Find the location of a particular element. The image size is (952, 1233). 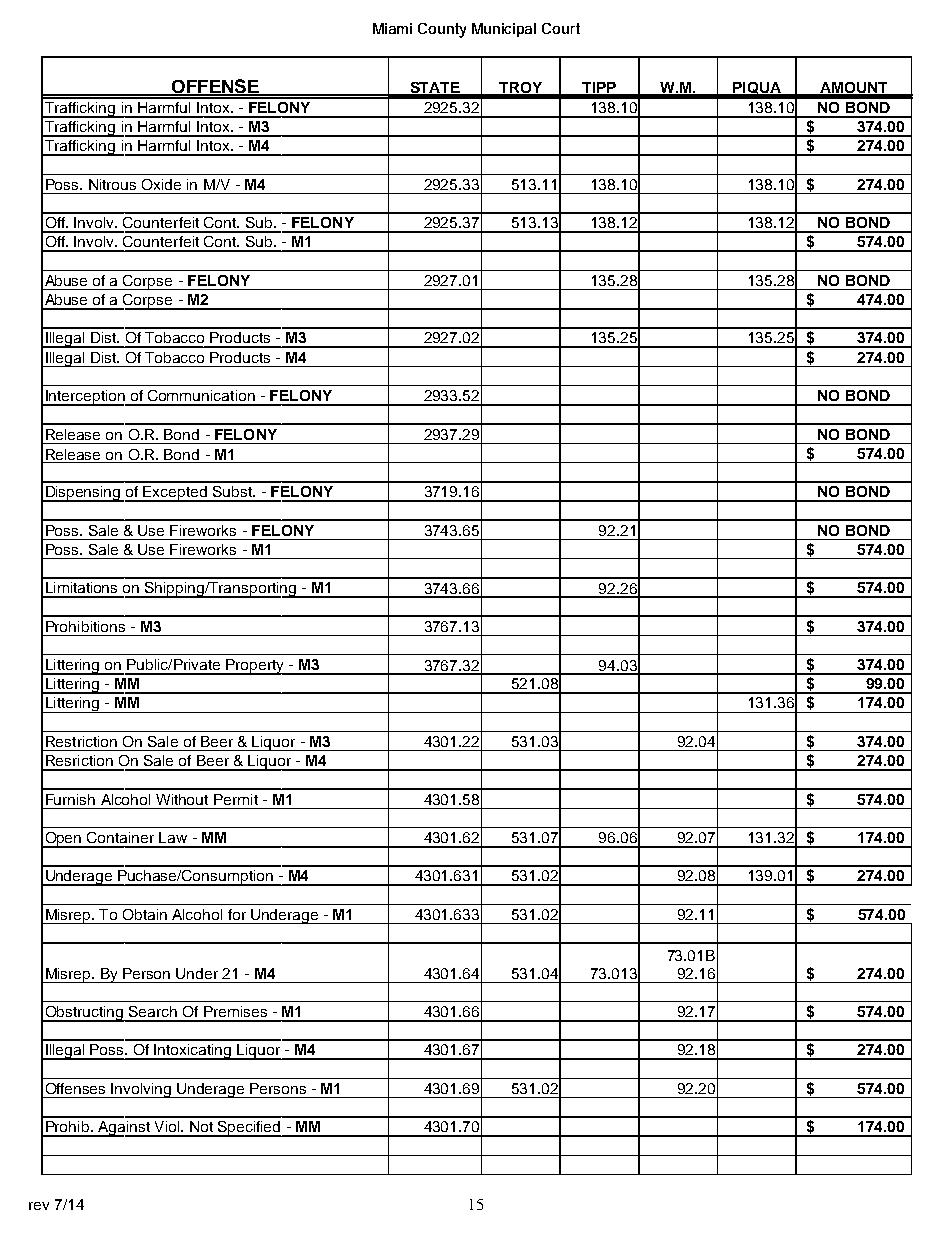

County is located at coordinates (442, 30).
